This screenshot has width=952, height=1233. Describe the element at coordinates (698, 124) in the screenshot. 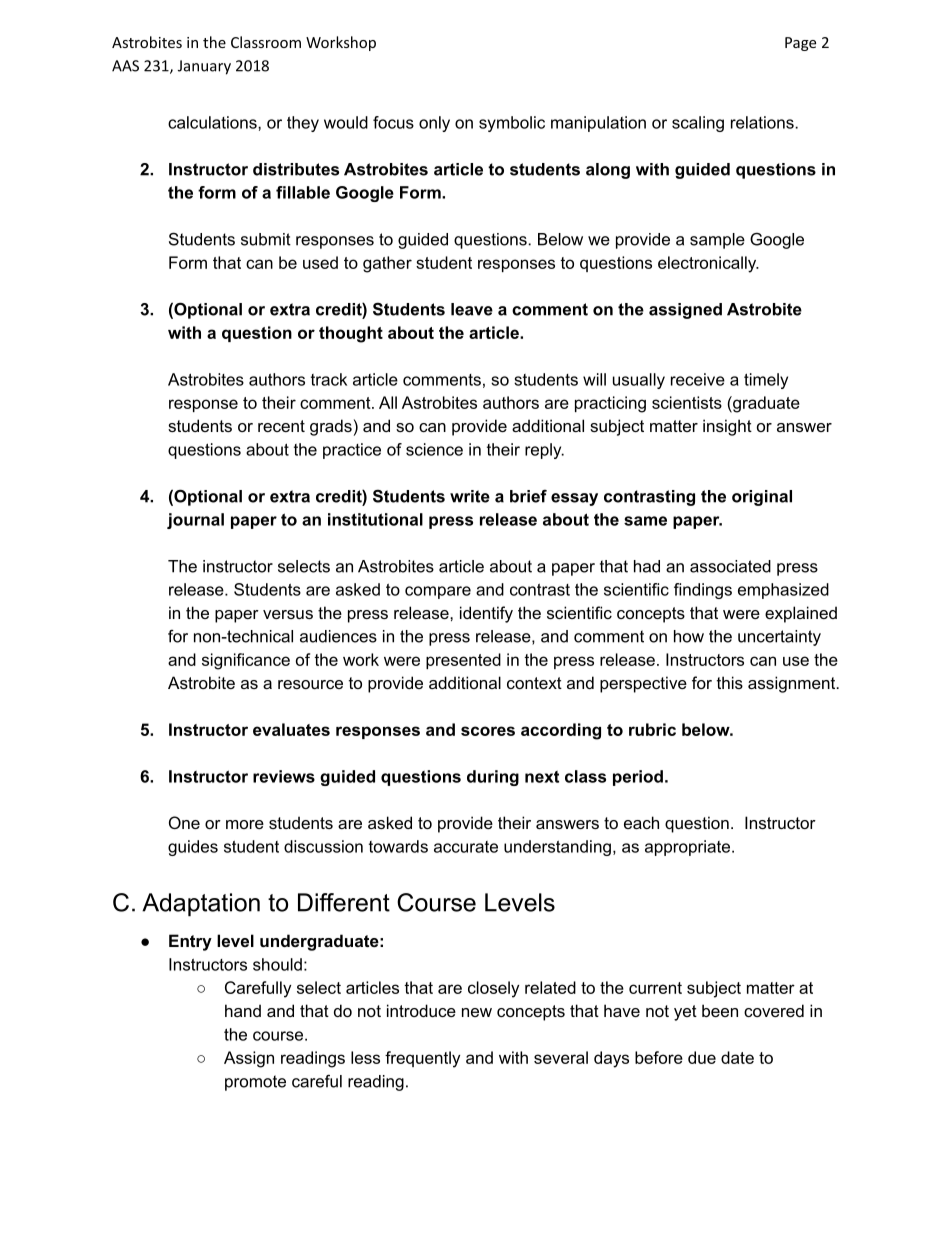

I see `scaling` at that location.
